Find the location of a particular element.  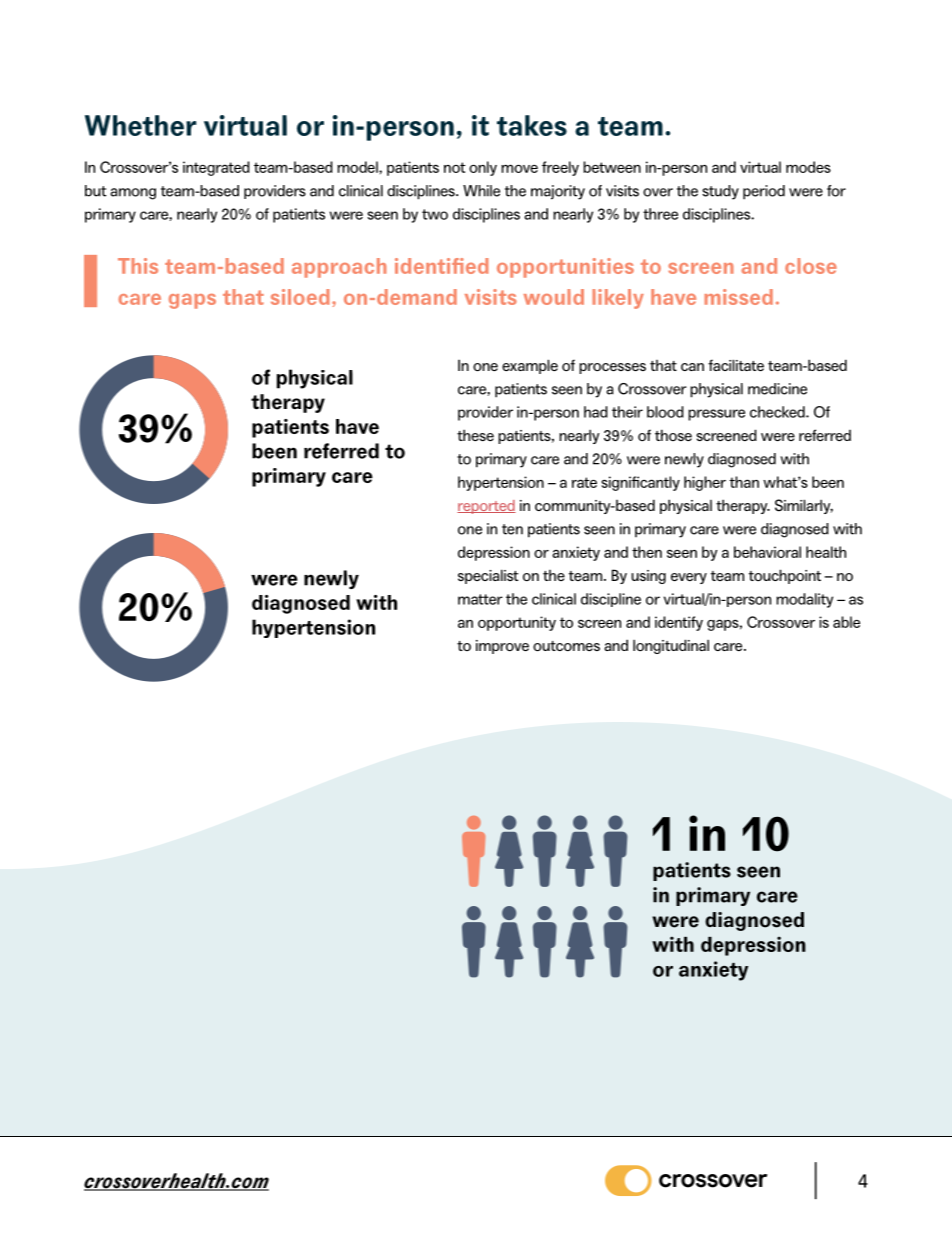

matter is located at coordinates (480, 599).
